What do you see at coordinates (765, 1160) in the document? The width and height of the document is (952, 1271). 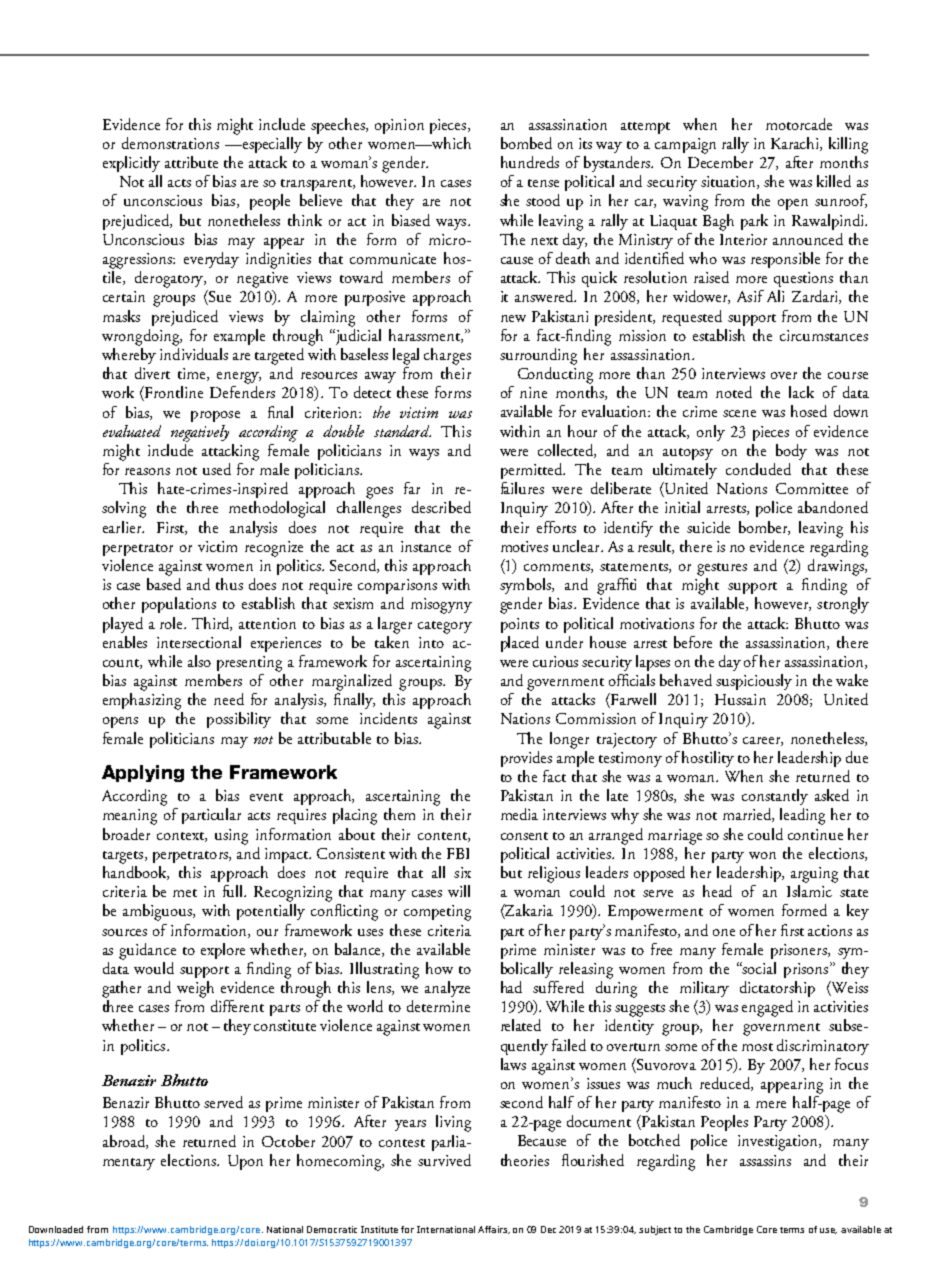 I see `assassins` at bounding box center [765, 1160].
